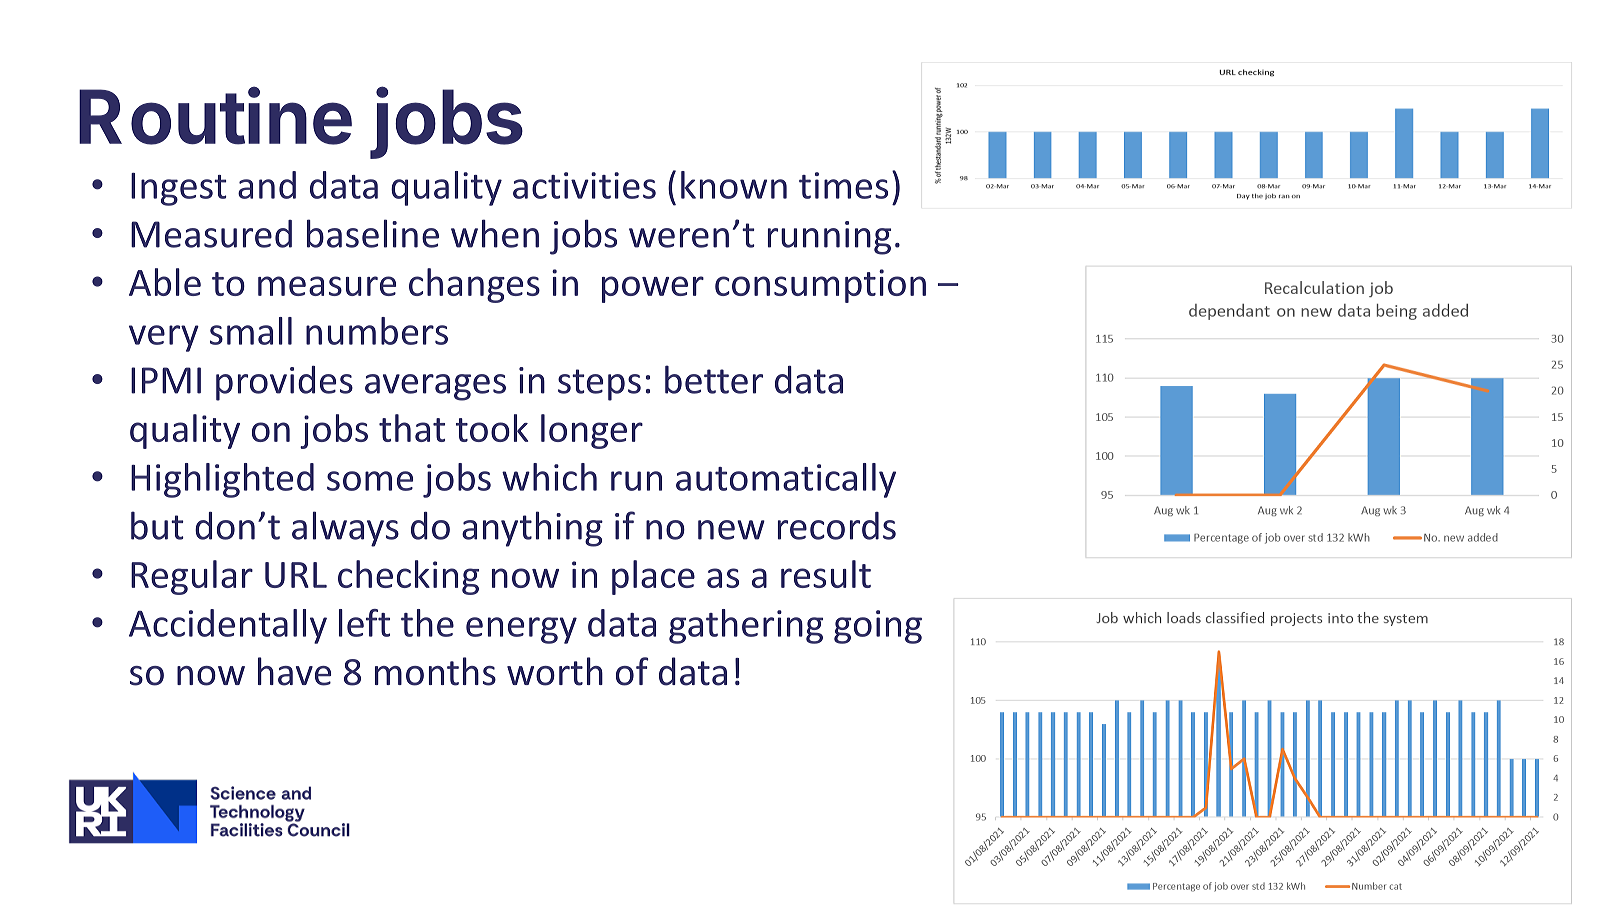  Describe the element at coordinates (584, 185) in the screenshot. I see `activities` at that location.
